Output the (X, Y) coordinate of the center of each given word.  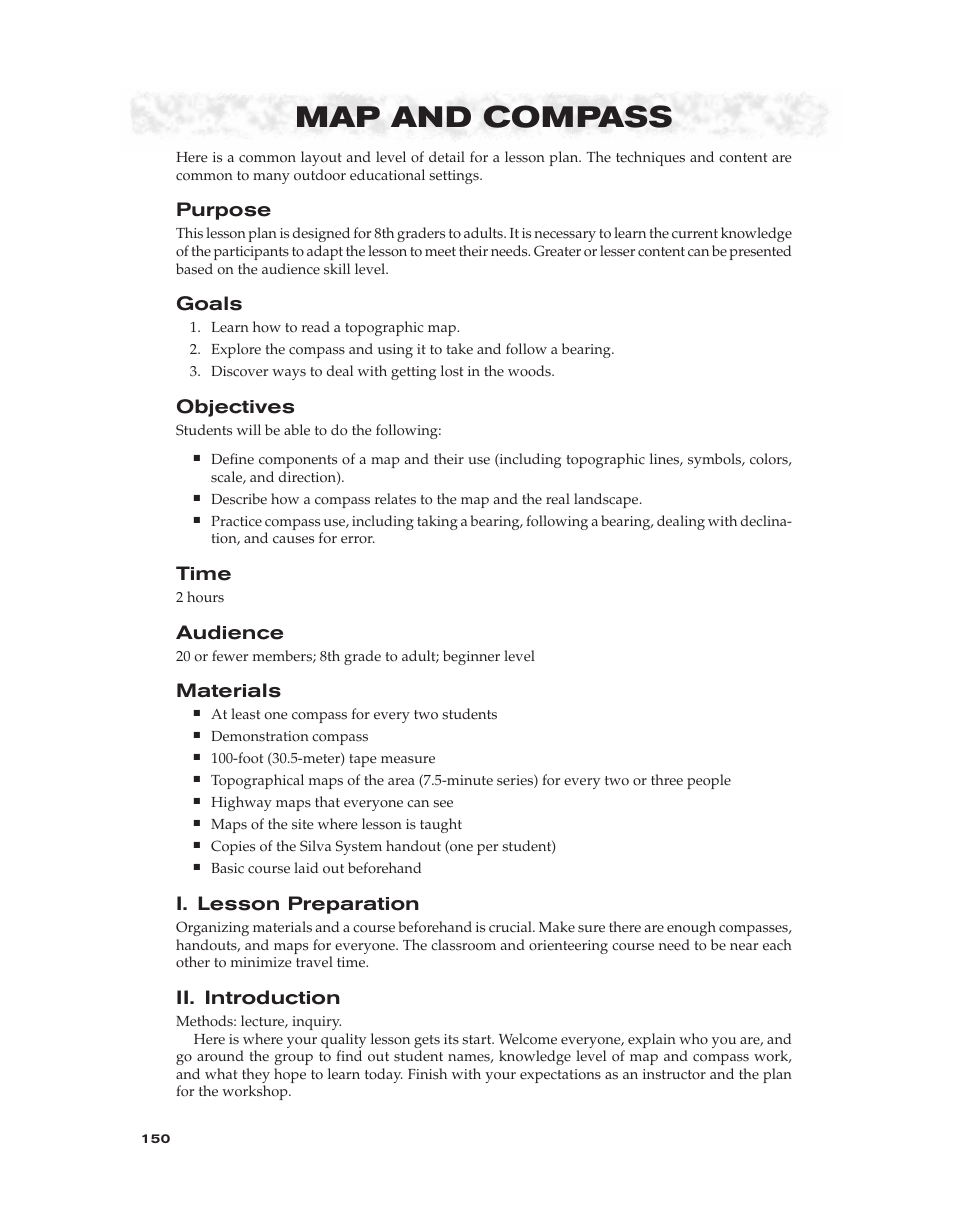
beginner (471, 657)
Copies (233, 847)
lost (452, 371)
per (487, 849)
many (271, 178)
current (695, 234)
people (709, 781)
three (667, 779)
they (256, 1077)
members (283, 656)
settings (455, 177)
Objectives (235, 408)
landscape (607, 500)
